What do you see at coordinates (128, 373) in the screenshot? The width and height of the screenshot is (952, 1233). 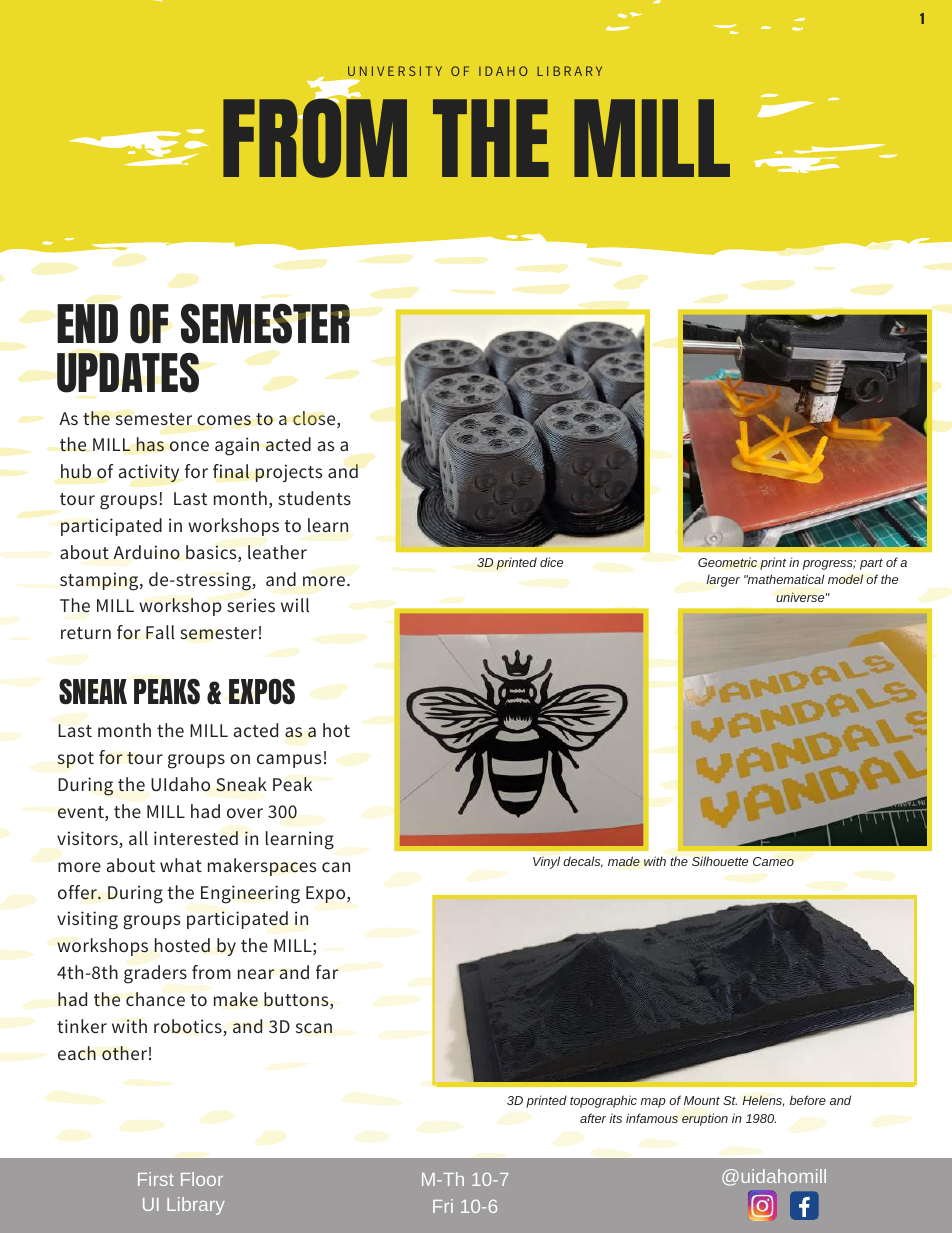 I see `UPDATES` at bounding box center [128, 373].
